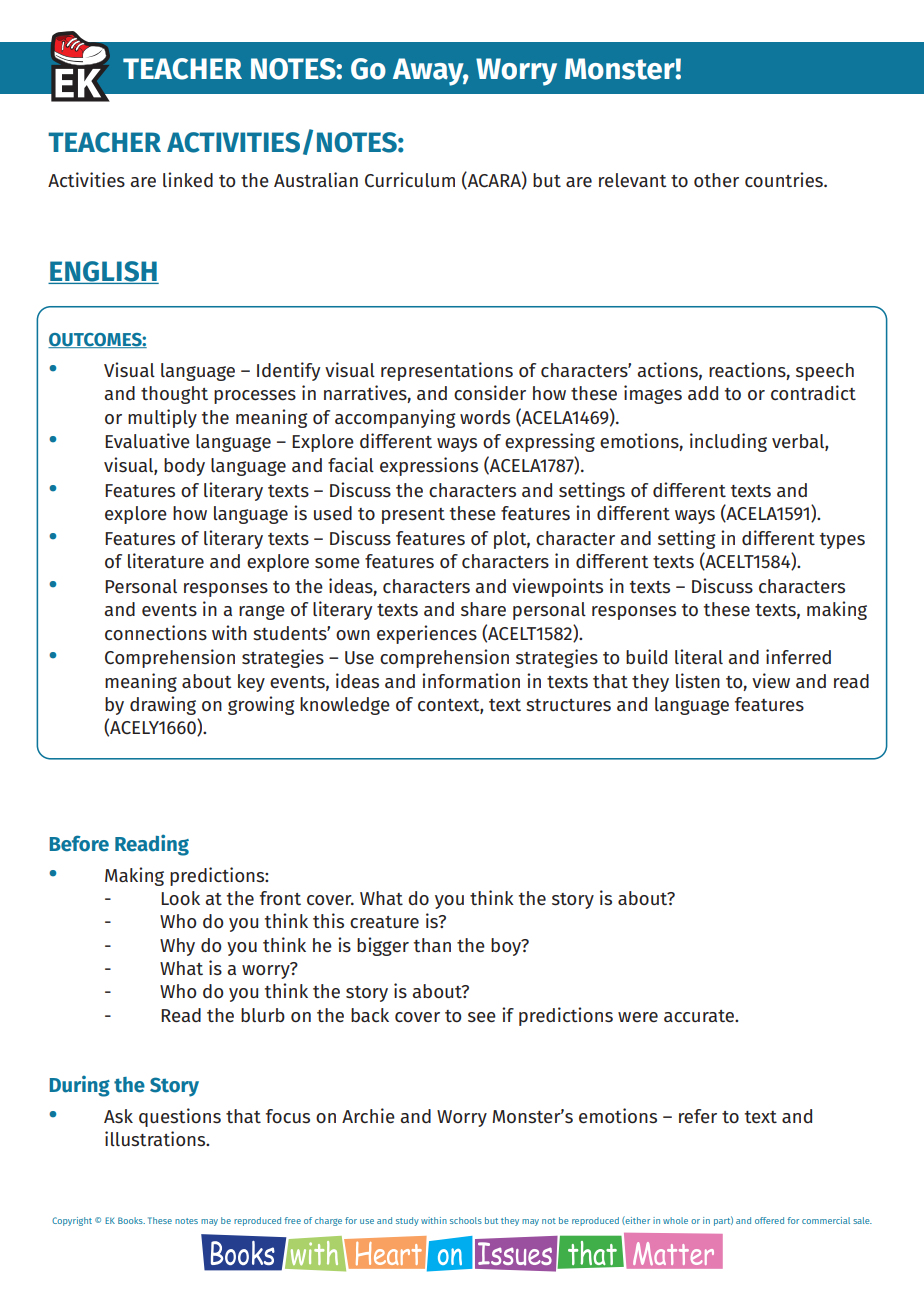 Image resolution: width=924 pixels, height=1308 pixels. I want to click on offered, so click(769, 1220).
